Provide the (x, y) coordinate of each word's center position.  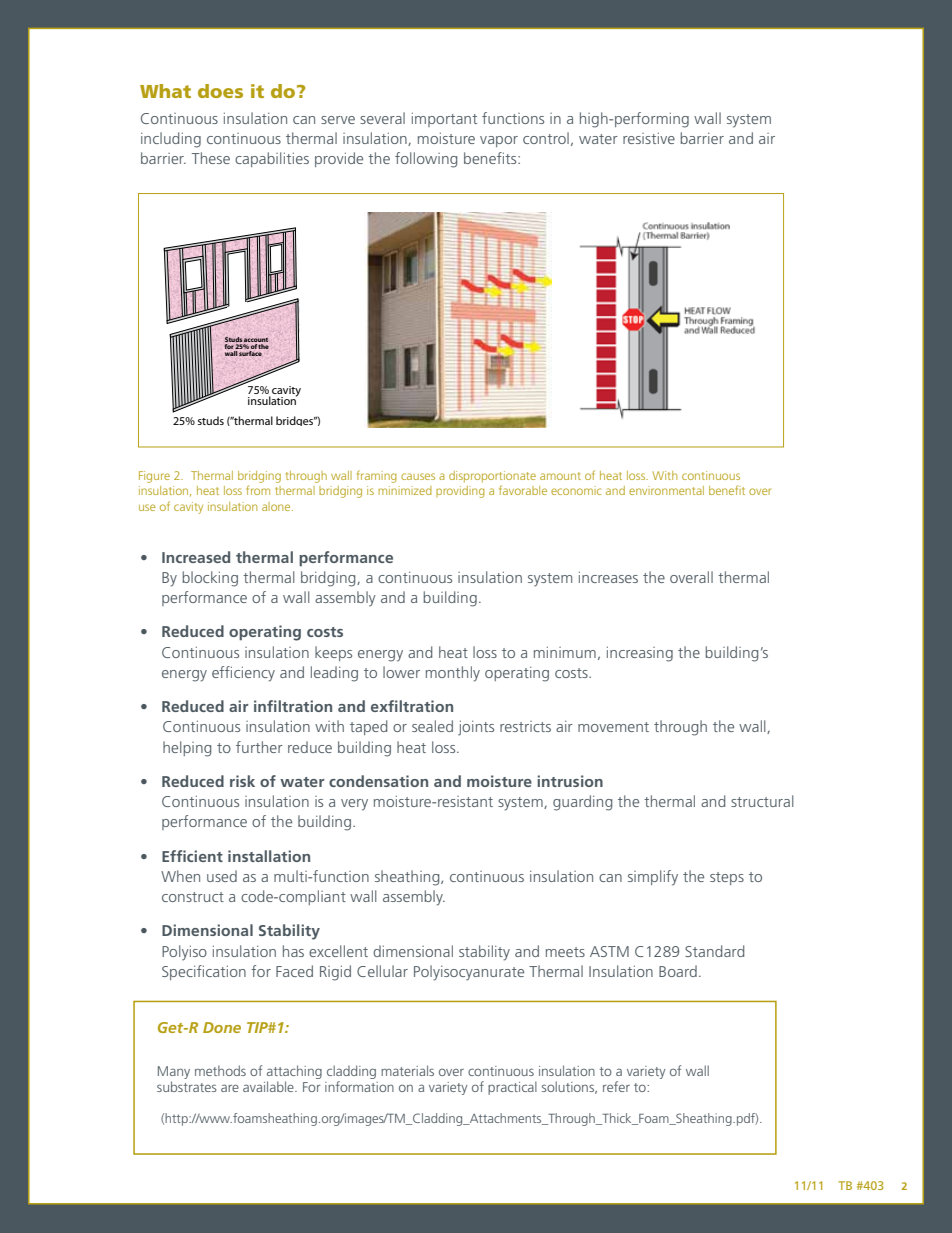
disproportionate (492, 477)
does (220, 91)
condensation (378, 781)
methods (220, 1070)
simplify (653, 878)
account (256, 340)
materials (407, 1070)
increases (608, 577)
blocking (210, 579)
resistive (649, 138)
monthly (453, 674)
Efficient (192, 856)
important (444, 119)
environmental (666, 490)
